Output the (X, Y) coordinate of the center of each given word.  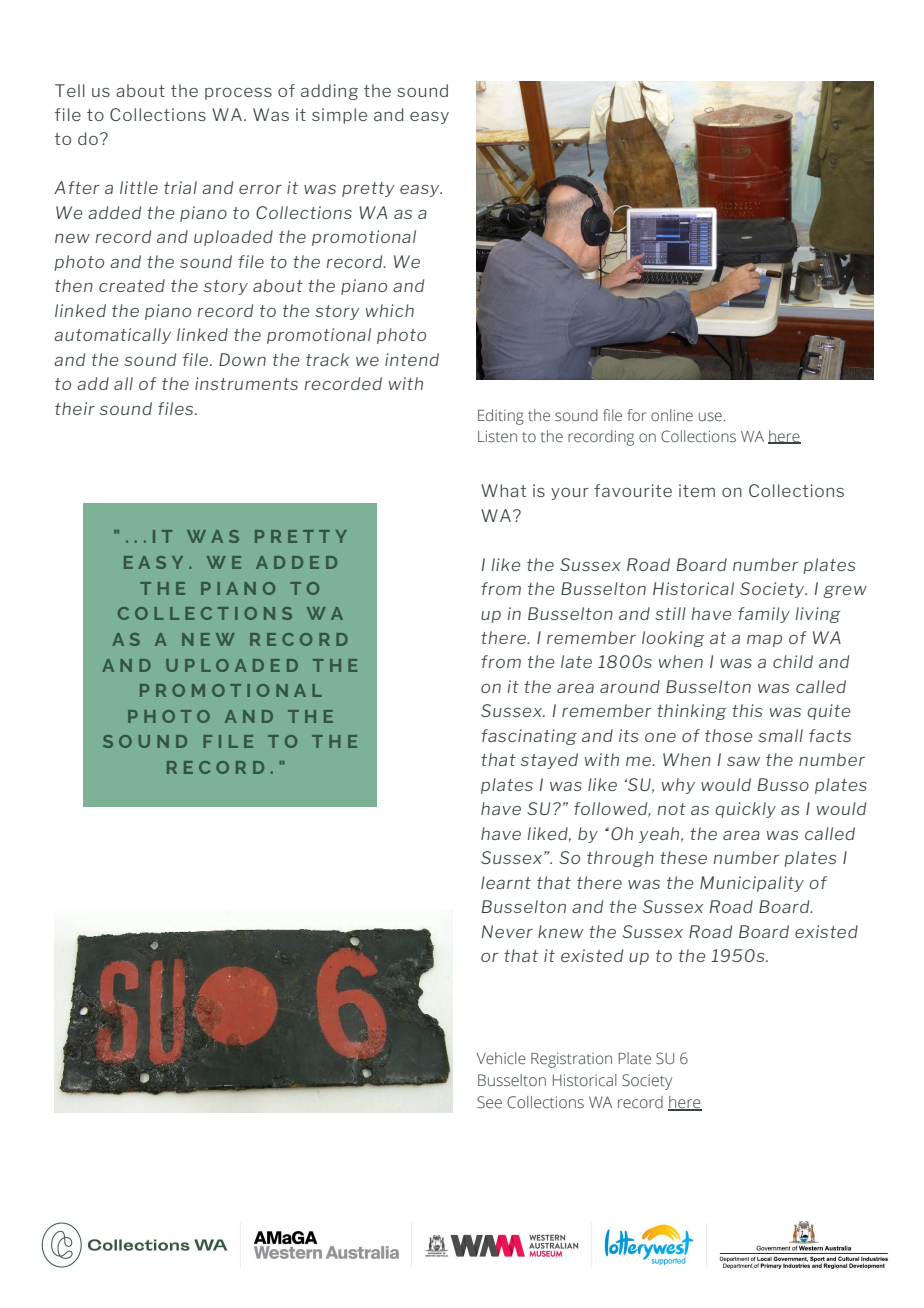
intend (412, 359)
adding (329, 92)
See (489, 1102)
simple (339, 116)
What (503, 490)
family (764, 615)
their (75, 408)
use (710, 417)
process (238, 94)
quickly (745, 810)
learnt (506, 882)
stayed (549, 761)
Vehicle (501, 1058)
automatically (112, 336)
